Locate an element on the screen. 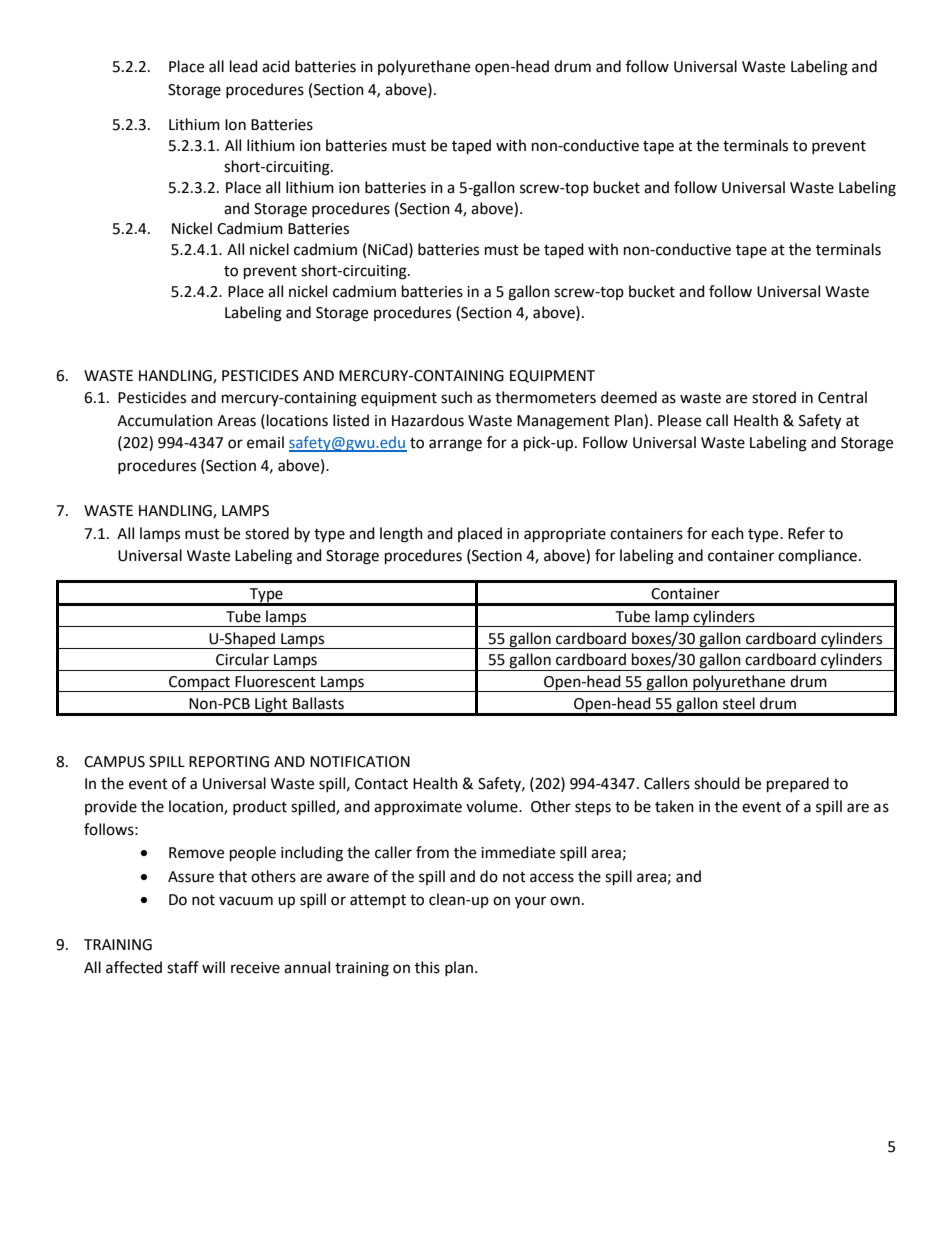 The width and height of the screenshot is (952, 1233). this is located at coordinates (427, 967).
